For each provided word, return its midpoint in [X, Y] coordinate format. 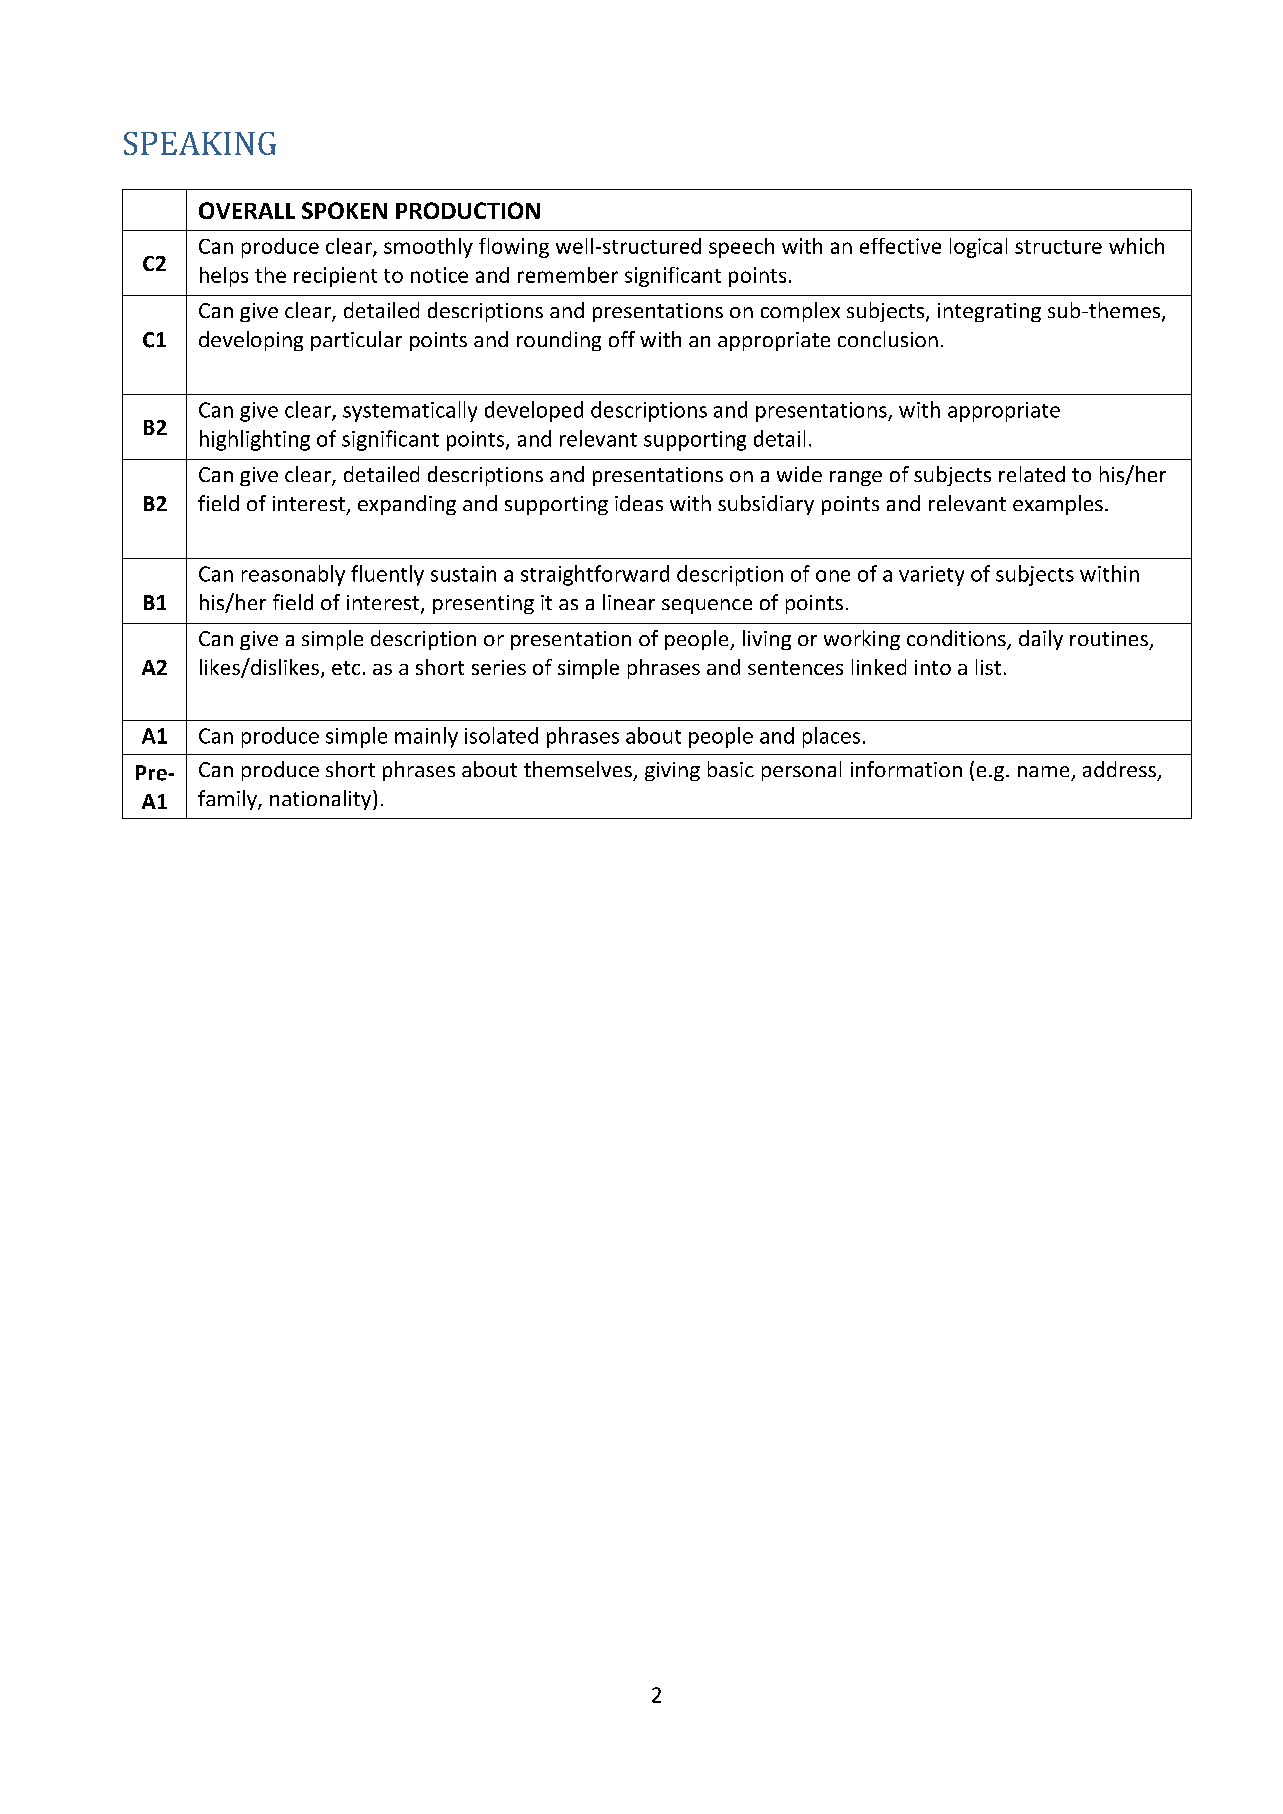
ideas [639, 503]
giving [672, 771]
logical [978, 248]
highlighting [255, 440]
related [1032, 474]
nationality [322, 800]
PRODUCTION [468, 210]
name [1043, 771]
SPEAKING [200, 143]
